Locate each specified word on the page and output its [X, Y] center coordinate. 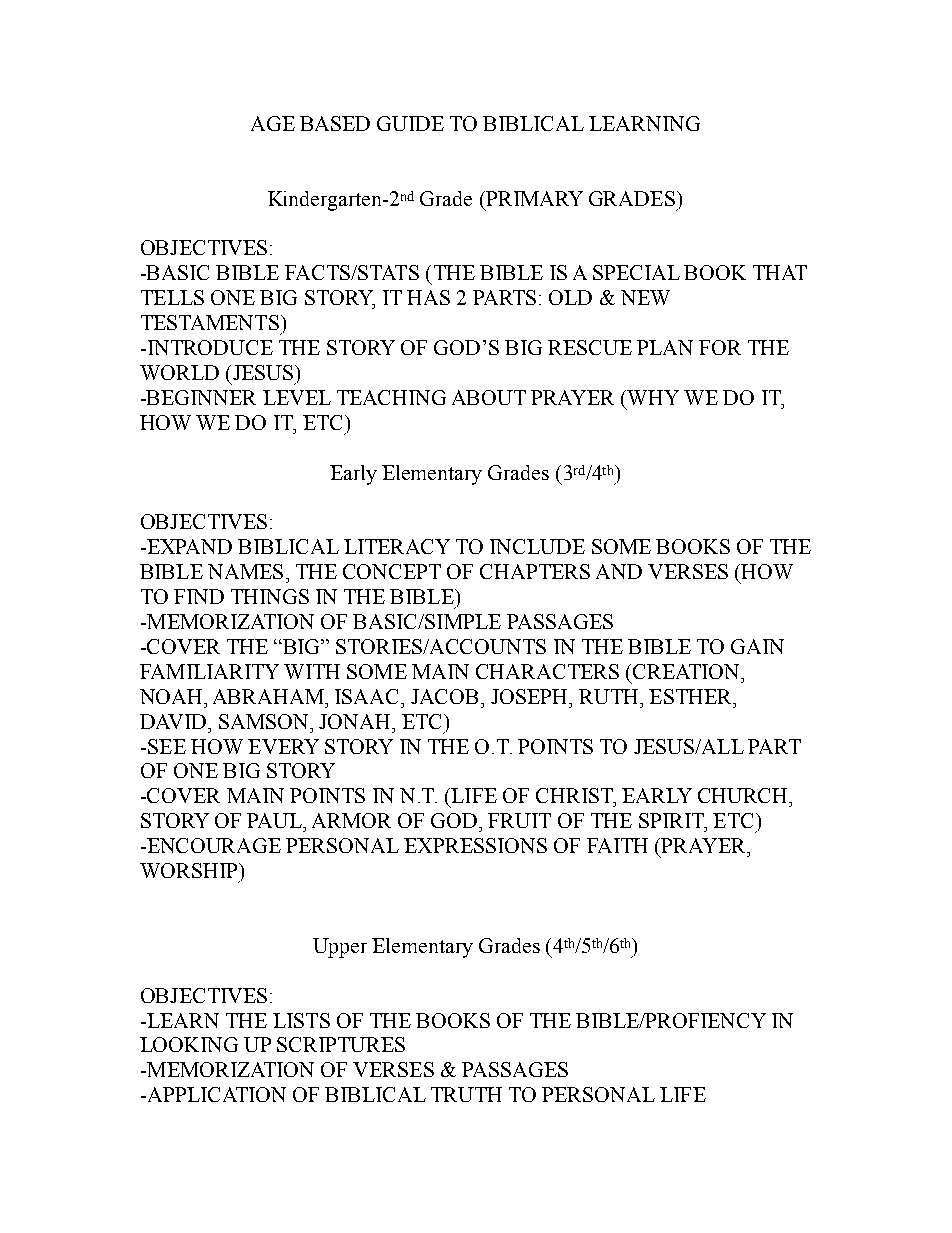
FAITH [617, 845]
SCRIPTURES [341, 1044]
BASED [335, 123]
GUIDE [410, 123]
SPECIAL [636, 272]
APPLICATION [215, 1094]
